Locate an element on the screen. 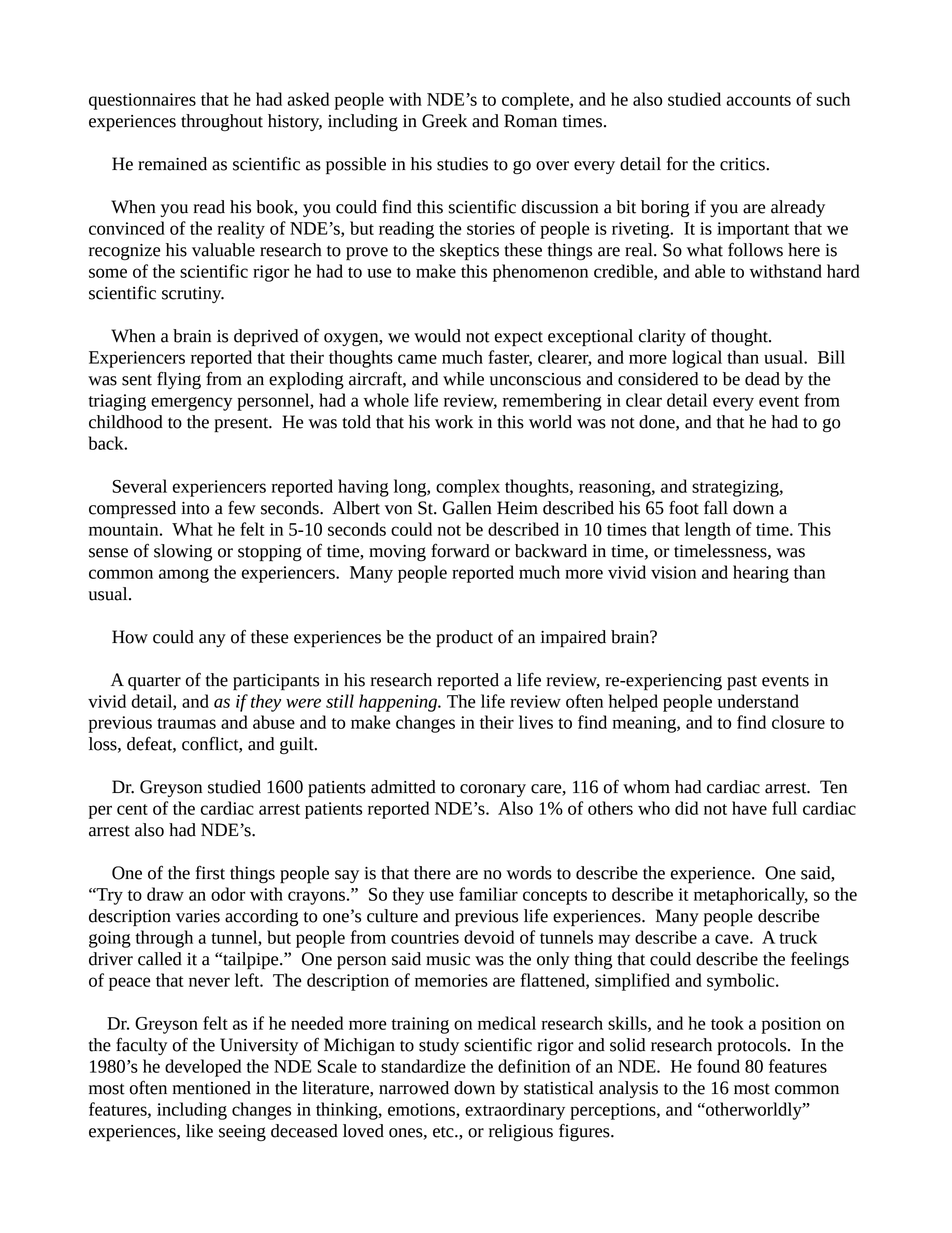  extraordinary is located at coordinates (515, 1111).
